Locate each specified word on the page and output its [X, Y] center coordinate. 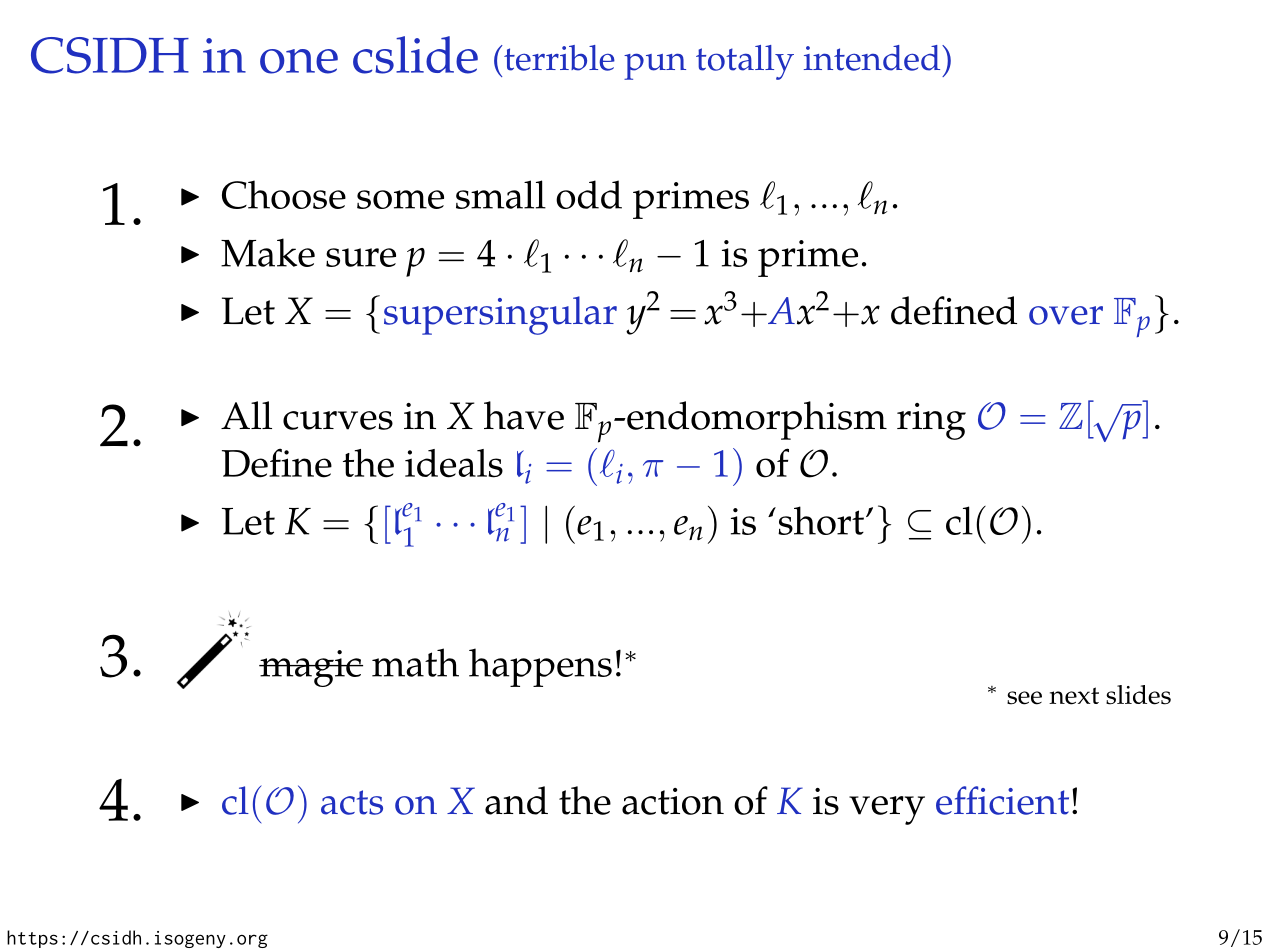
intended [873, 58]
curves [338, 420]
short [822, 520]
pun [655, 66]
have [524, 415]
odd [589, 194]
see [1024, 698]
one [299, 61]
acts [352, 802]
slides [1138, 695]
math [415, 662]
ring [931, 421]
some [400, 199]
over [1066, 315]
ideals [454, 463]
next [1074, 696]
